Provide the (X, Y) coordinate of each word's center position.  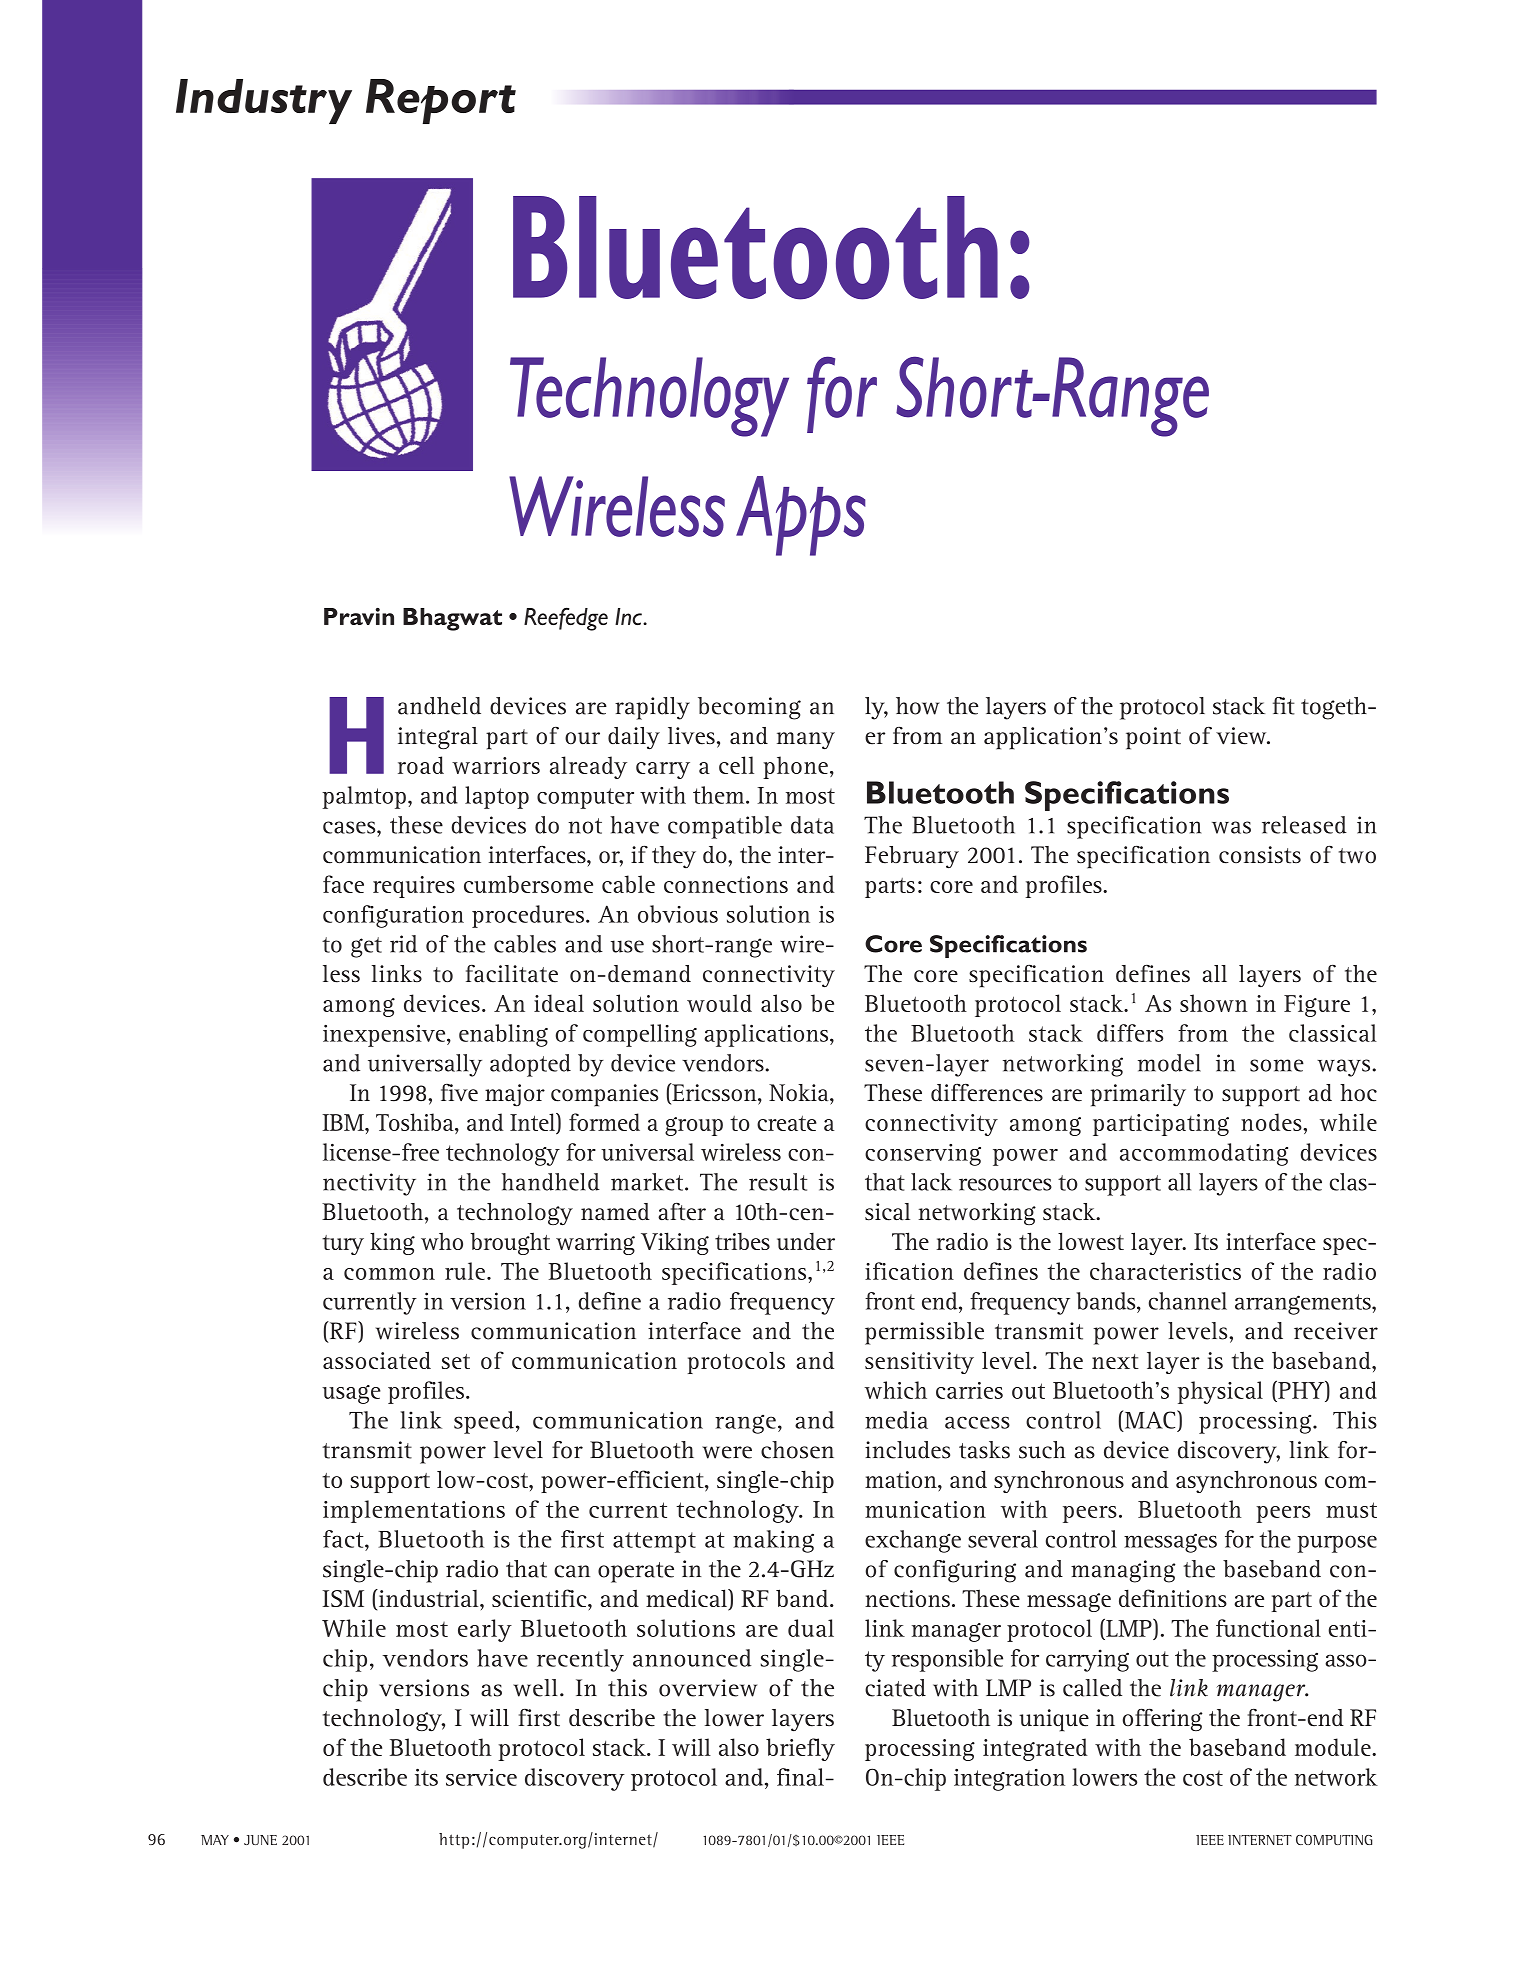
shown (1214, 1003)
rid (403, 944)
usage (351, 1394)
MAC (1150, 1420)
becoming (749, 708)
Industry (264, 101)
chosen (797, 1450)
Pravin (359, 616)
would (719, 1003)
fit (1284, 706)
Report (441, 101)
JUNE (260, 1840)
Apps (801, 516)
